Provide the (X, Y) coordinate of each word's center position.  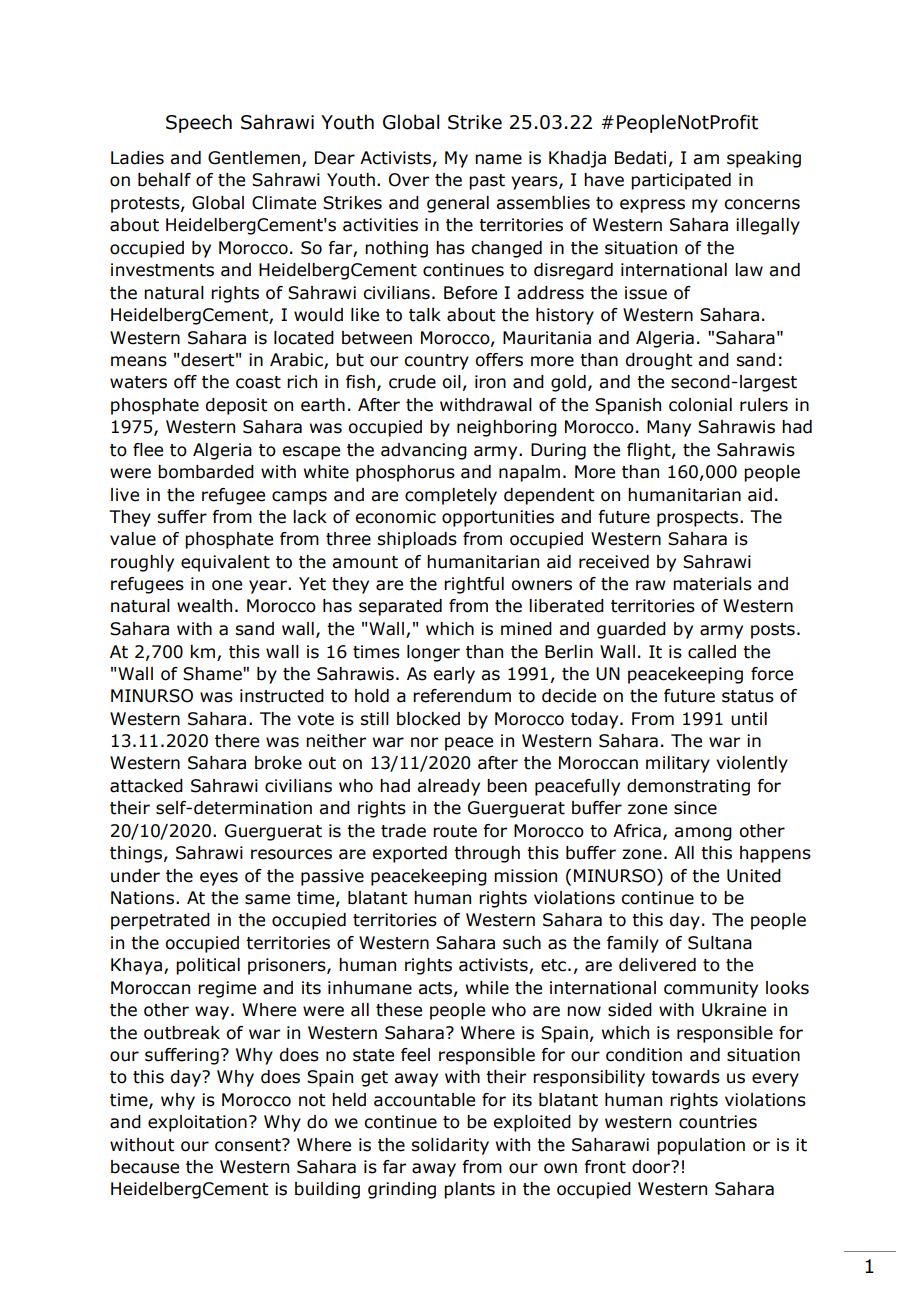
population (701, 1146)
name (498, 159)
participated (681, 181)
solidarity (450, 1146)
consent (249, 1145)
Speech (199, 123)
